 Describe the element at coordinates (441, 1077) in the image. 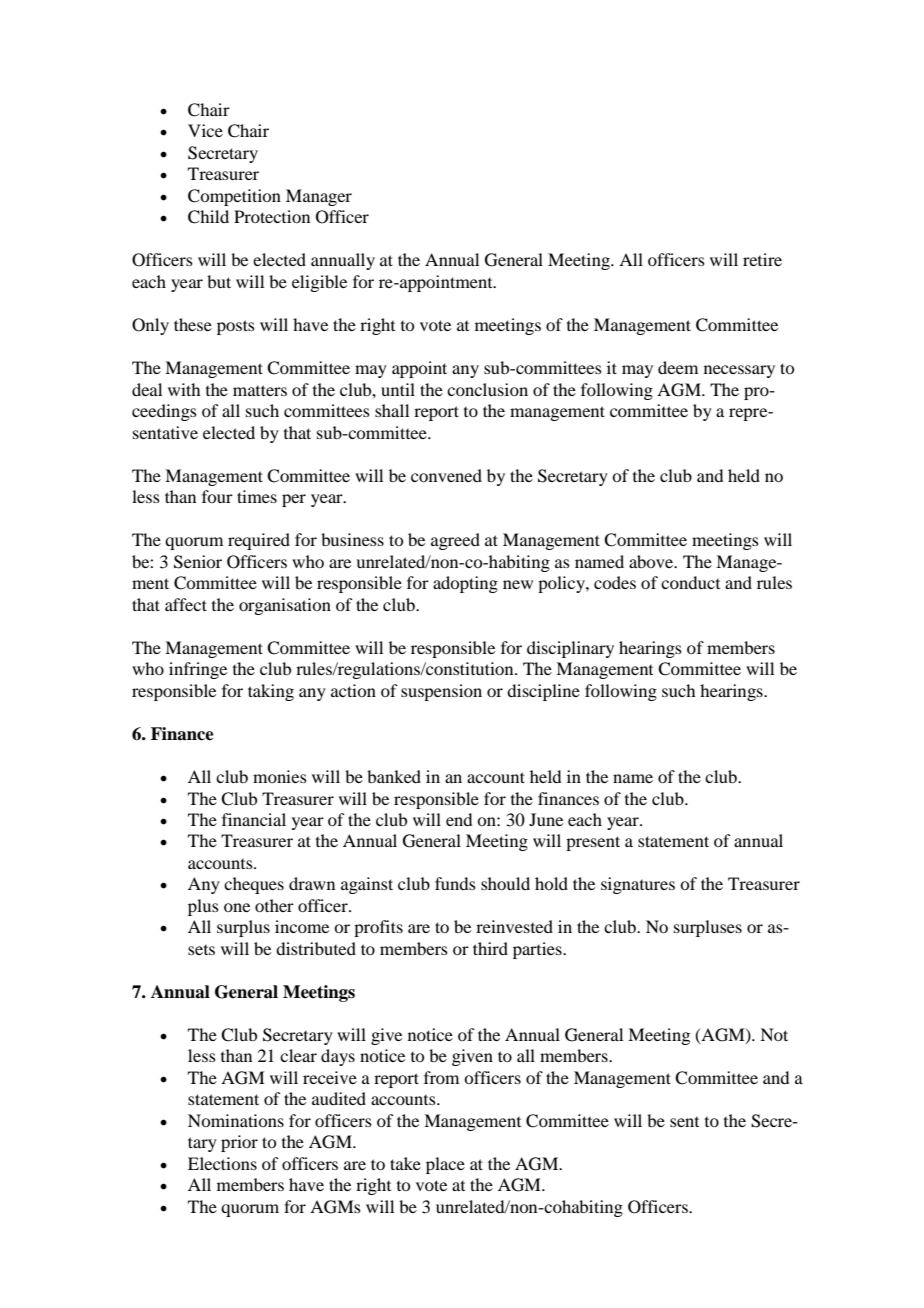

I see `from` at that location.
